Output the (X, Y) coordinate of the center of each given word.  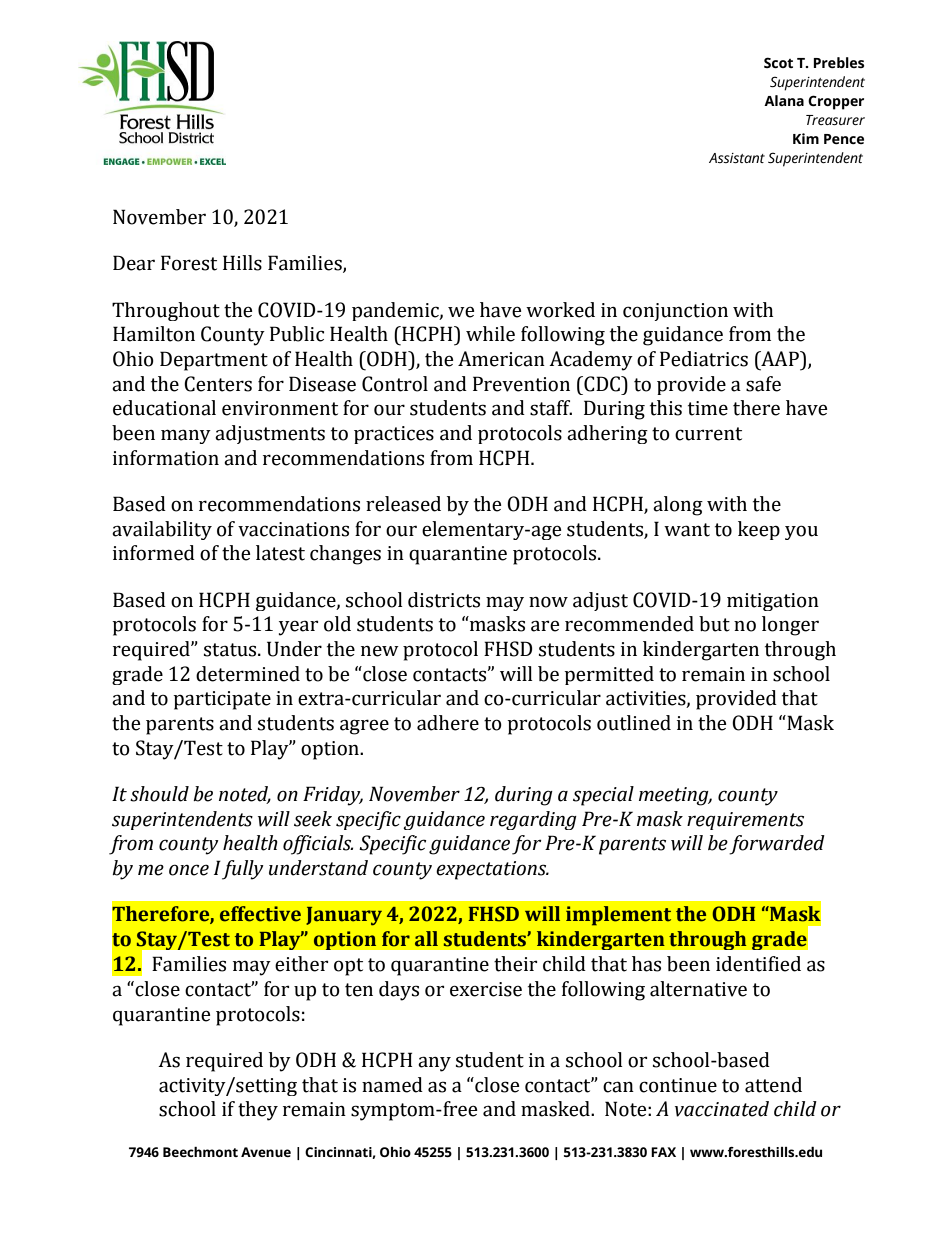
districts (444, 600)
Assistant (737, 158)
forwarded (777, 845)
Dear (134, 263)
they (258, 1111)
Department (214, 361)
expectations (492, 870)
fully (243, 870)
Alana (784, 100)
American (501, 359)
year (298, 628)
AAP (780, 358)
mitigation (773, 602)
